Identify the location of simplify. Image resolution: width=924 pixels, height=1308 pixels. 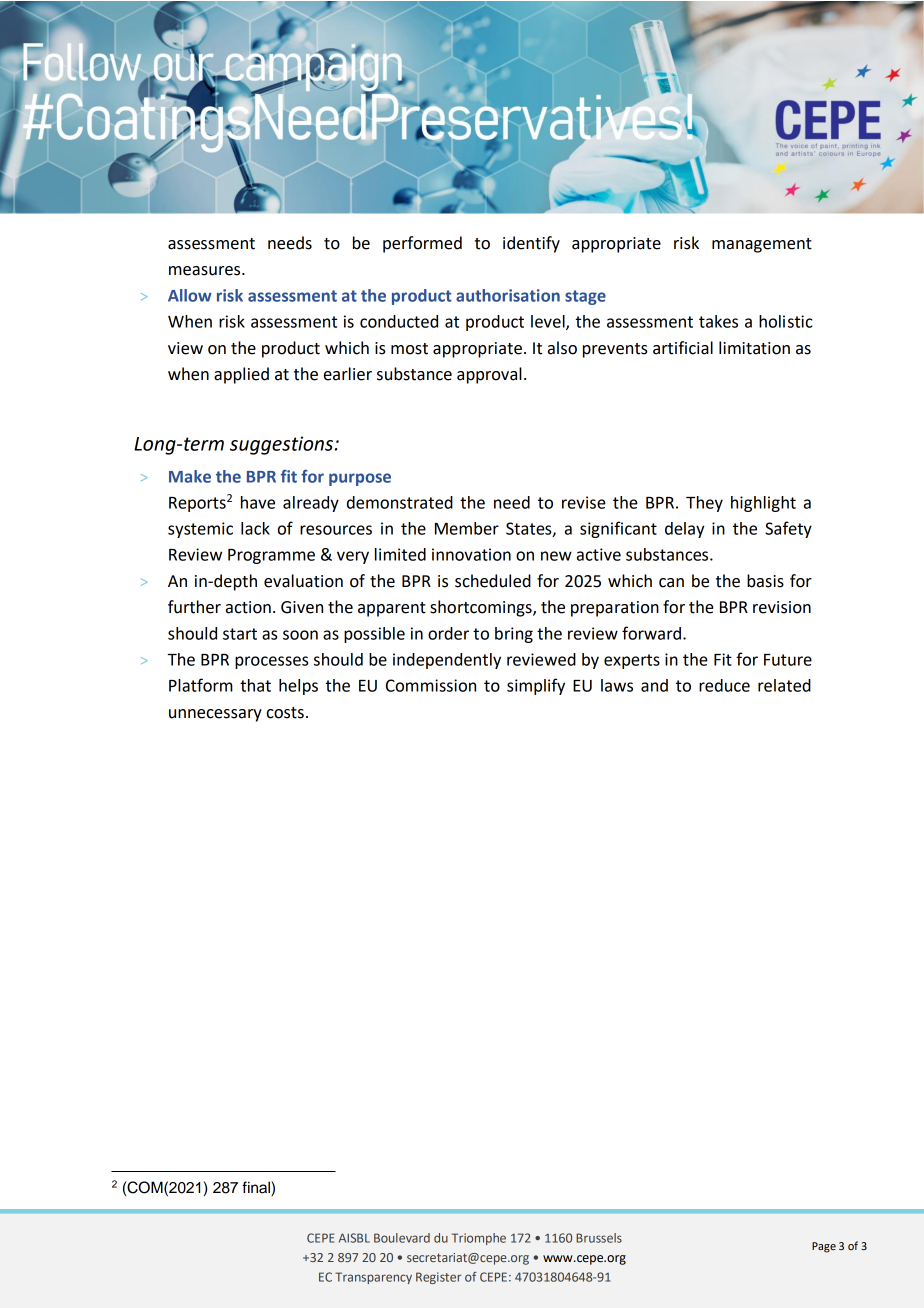
(536, 686).
